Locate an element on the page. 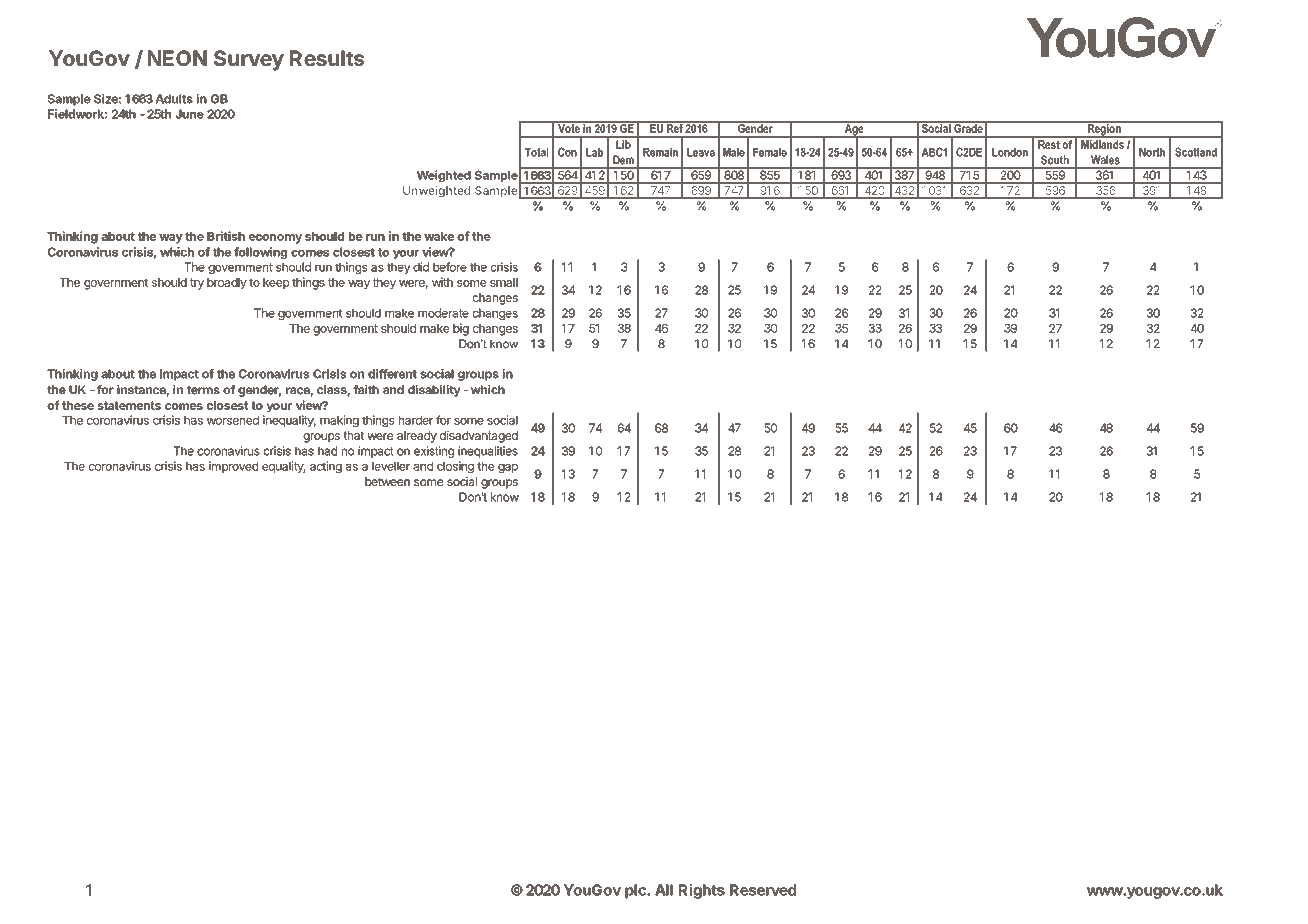 This image has width=1308, height=924. plc is located at coordinates (636, 891).
